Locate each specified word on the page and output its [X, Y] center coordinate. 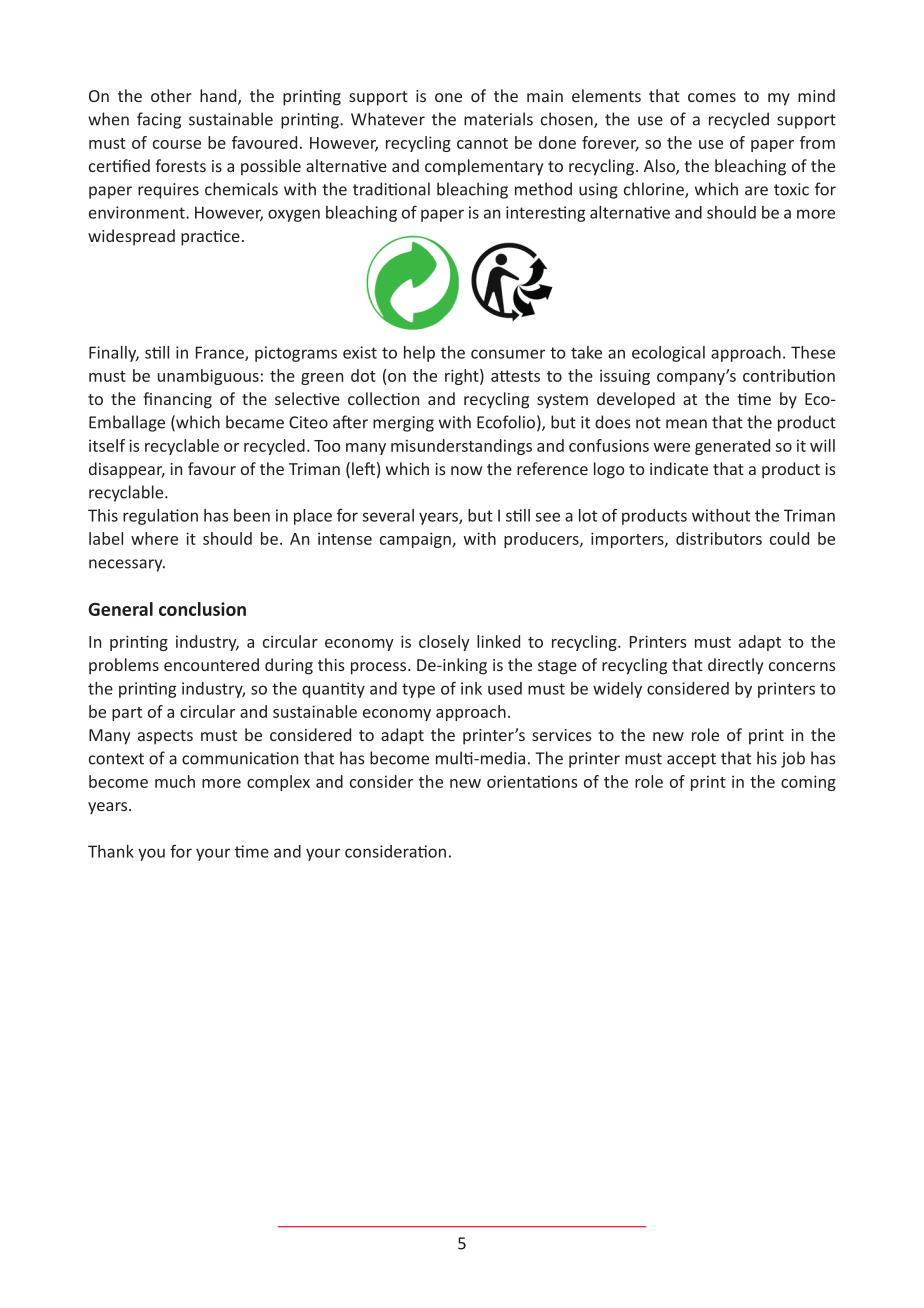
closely [444, 643]
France [221, 353]
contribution [789, 375]
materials [498, 119]
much [175, 781]
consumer [508, 354]
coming [808, 783]
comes [712, 97]
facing [159, 120]
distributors [719, 538]
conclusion [202, 609]
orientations [532, 781]
